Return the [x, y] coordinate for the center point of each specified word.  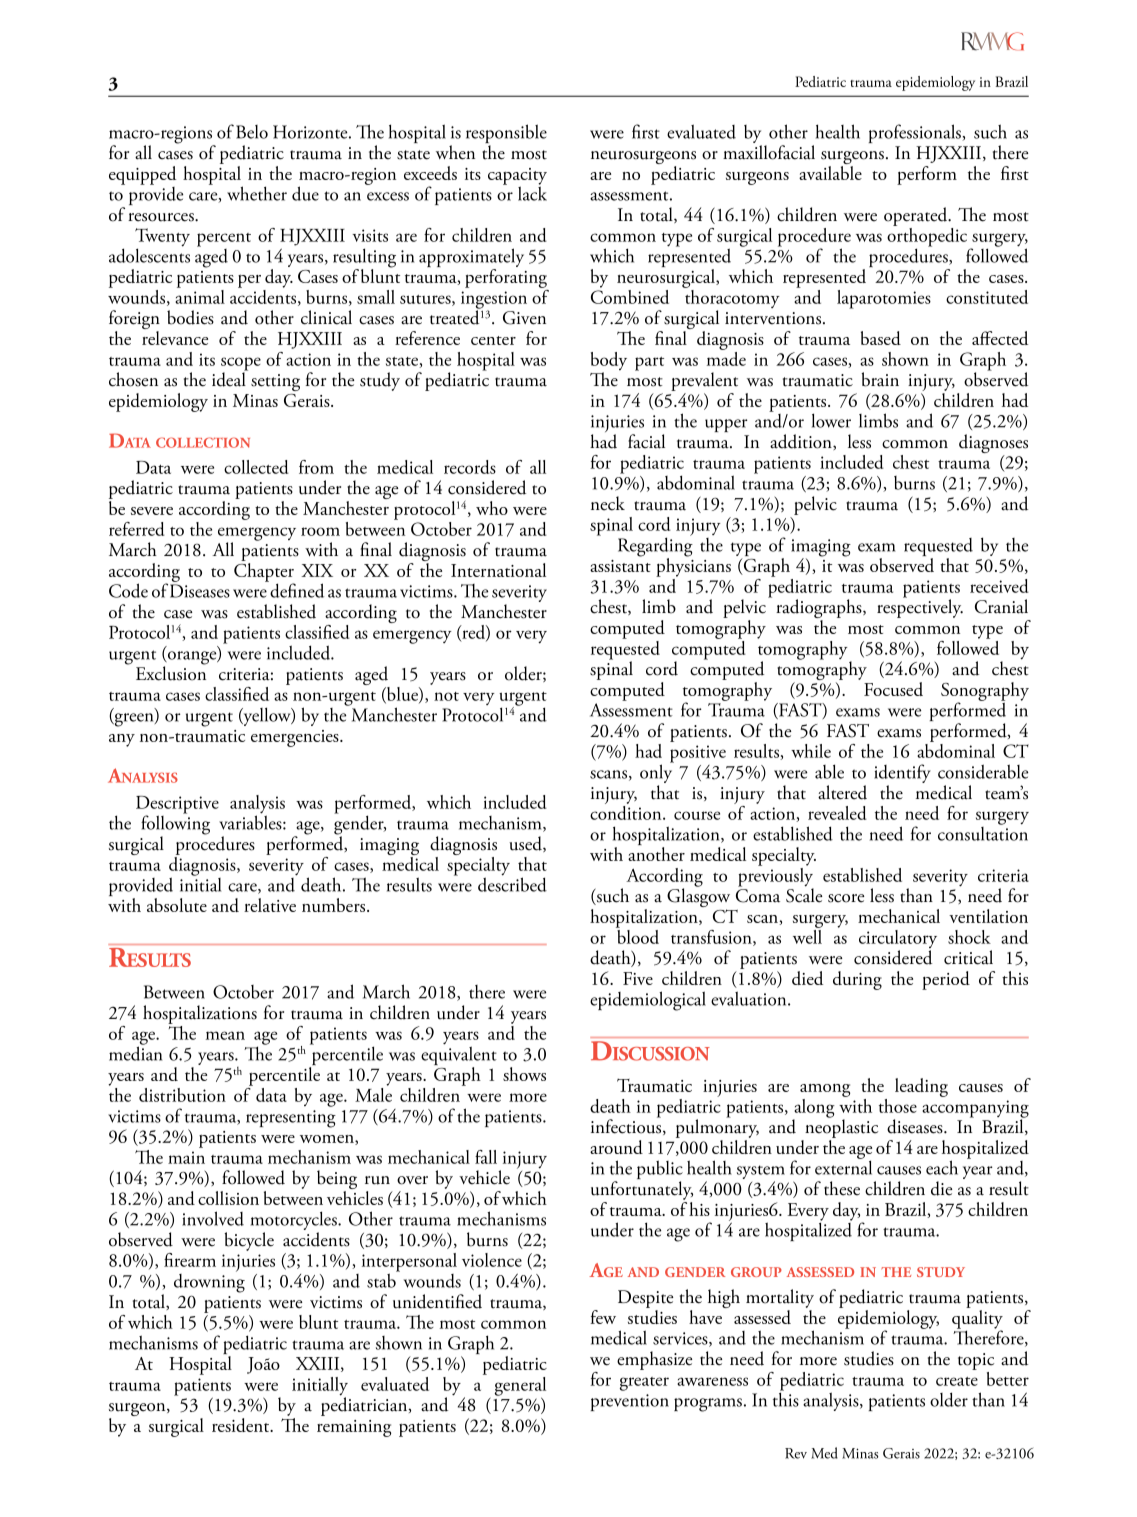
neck [608, 503]
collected [256, 467]
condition [627, 813]
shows [524, 1074]
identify [902, 775]
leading [921, 1087]
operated [917, 216]
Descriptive [177, 806]
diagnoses [993, 445]
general [520, 1386]
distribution [182, 1095]
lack [532, 192]
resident [242, 1425]
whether [257, 193]
